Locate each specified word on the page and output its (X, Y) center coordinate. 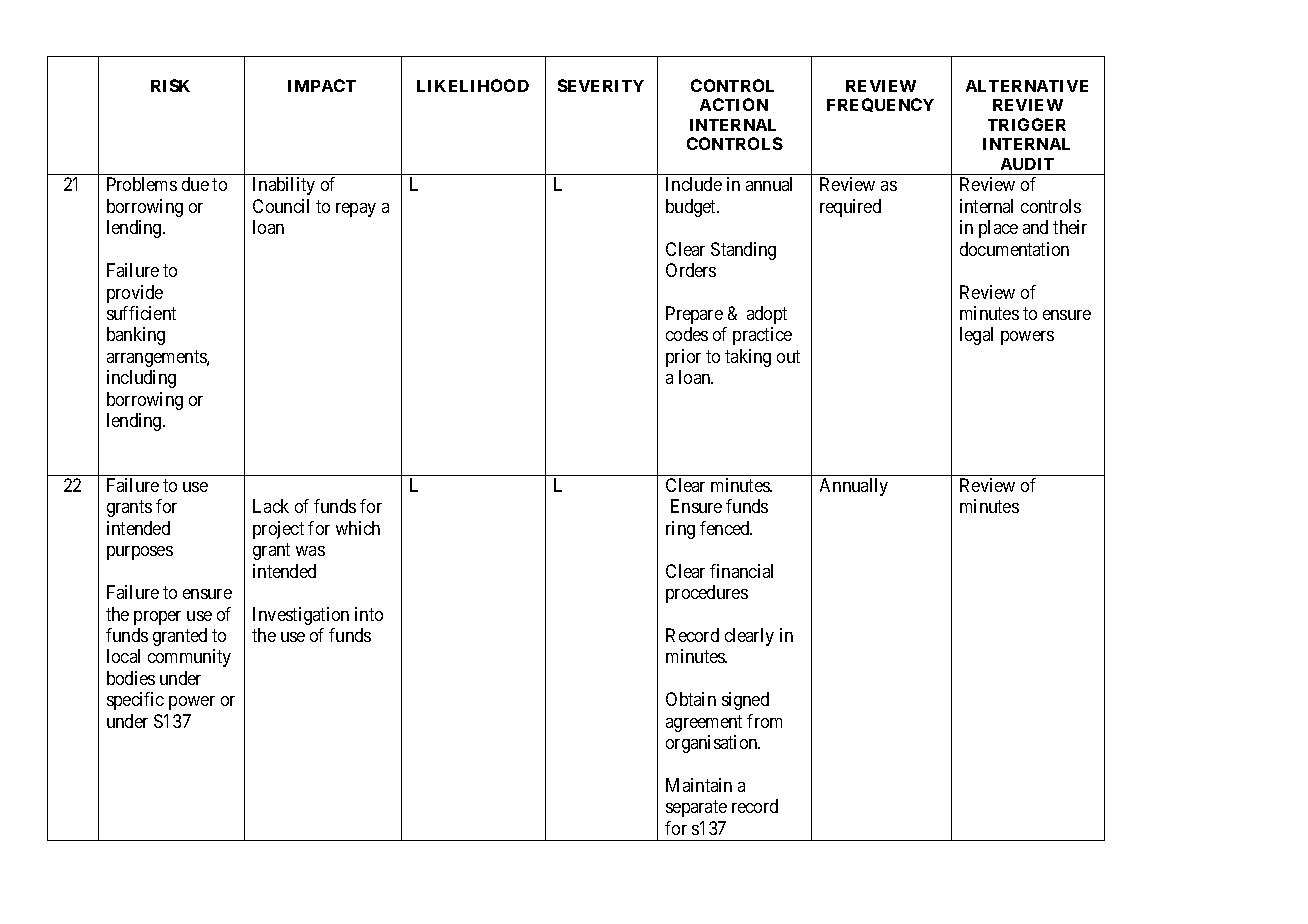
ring (680, 530)
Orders (691, 270)
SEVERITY (601, 85)
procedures (707, 594)
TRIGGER (1027, 124)
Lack (271, 506)
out (788, 356)
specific (135, 701)
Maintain (699, 785)
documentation (1014, 249)
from (764, 721)
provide (135, 294)
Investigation (301, 616)
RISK (170, 85)
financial (741, 571)
